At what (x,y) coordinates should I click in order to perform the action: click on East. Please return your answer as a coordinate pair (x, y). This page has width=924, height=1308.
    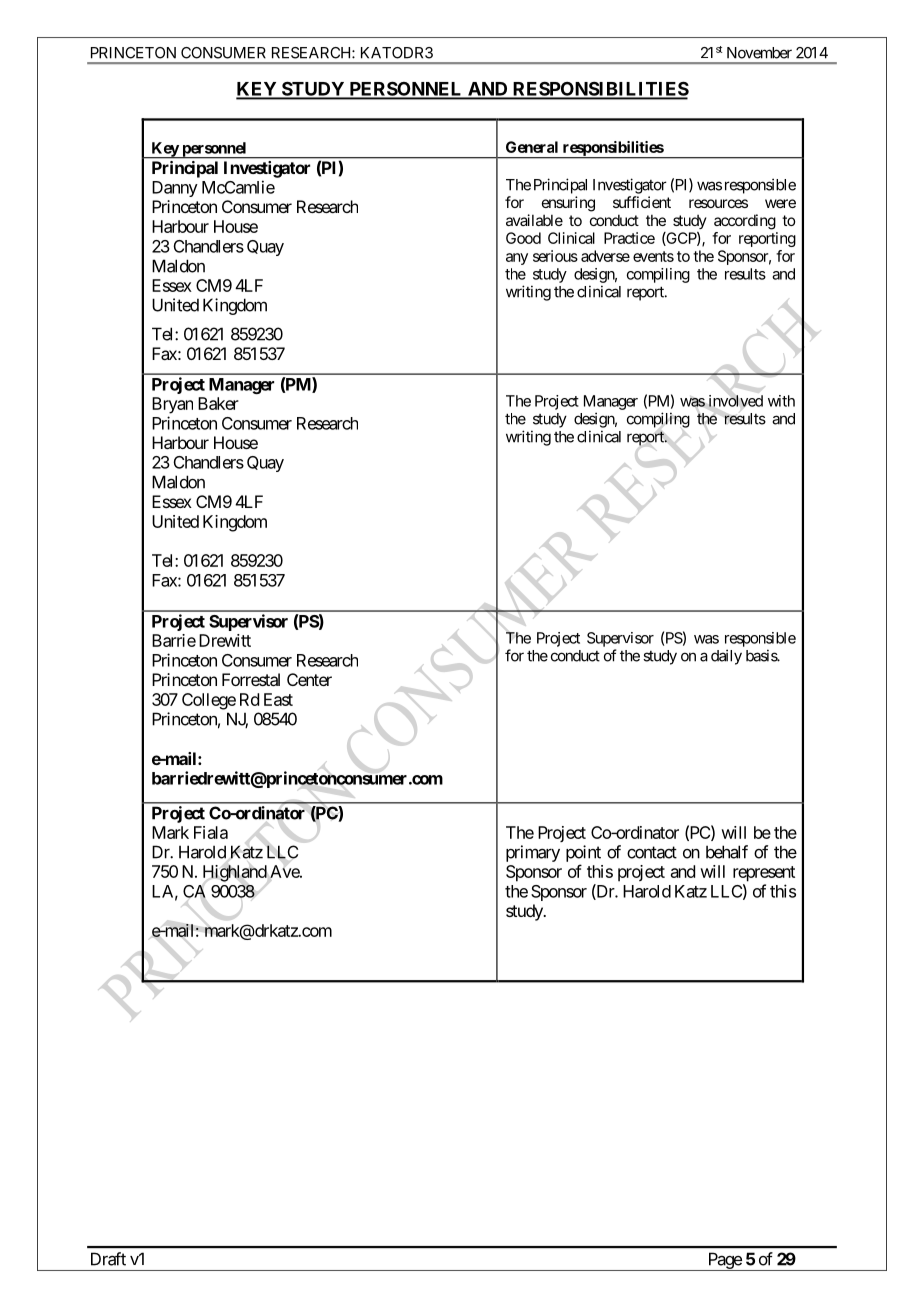
    Looking at the image, I should click on (278, 699).
